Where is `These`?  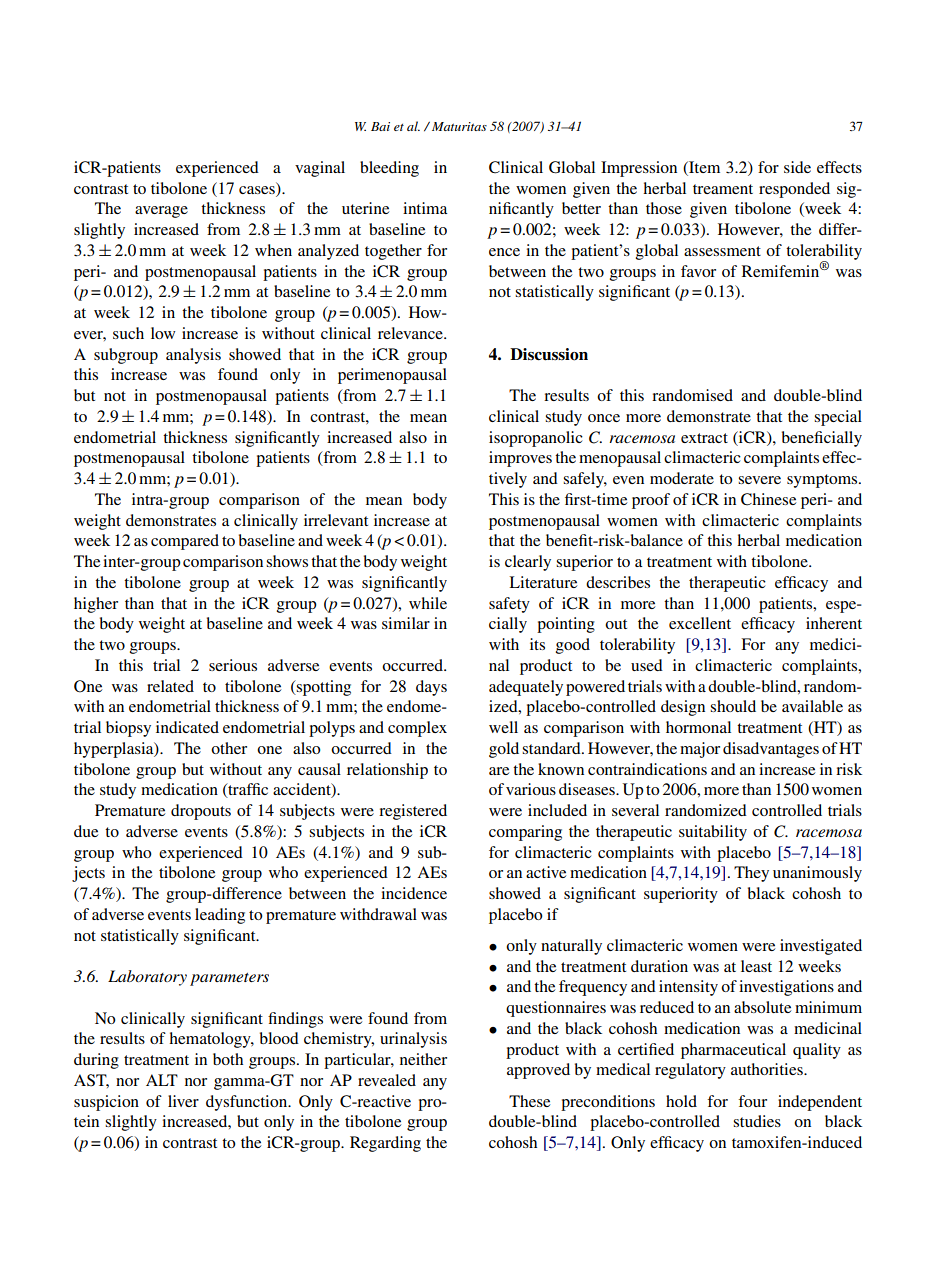 These is located at coordinates (529, 1101).
